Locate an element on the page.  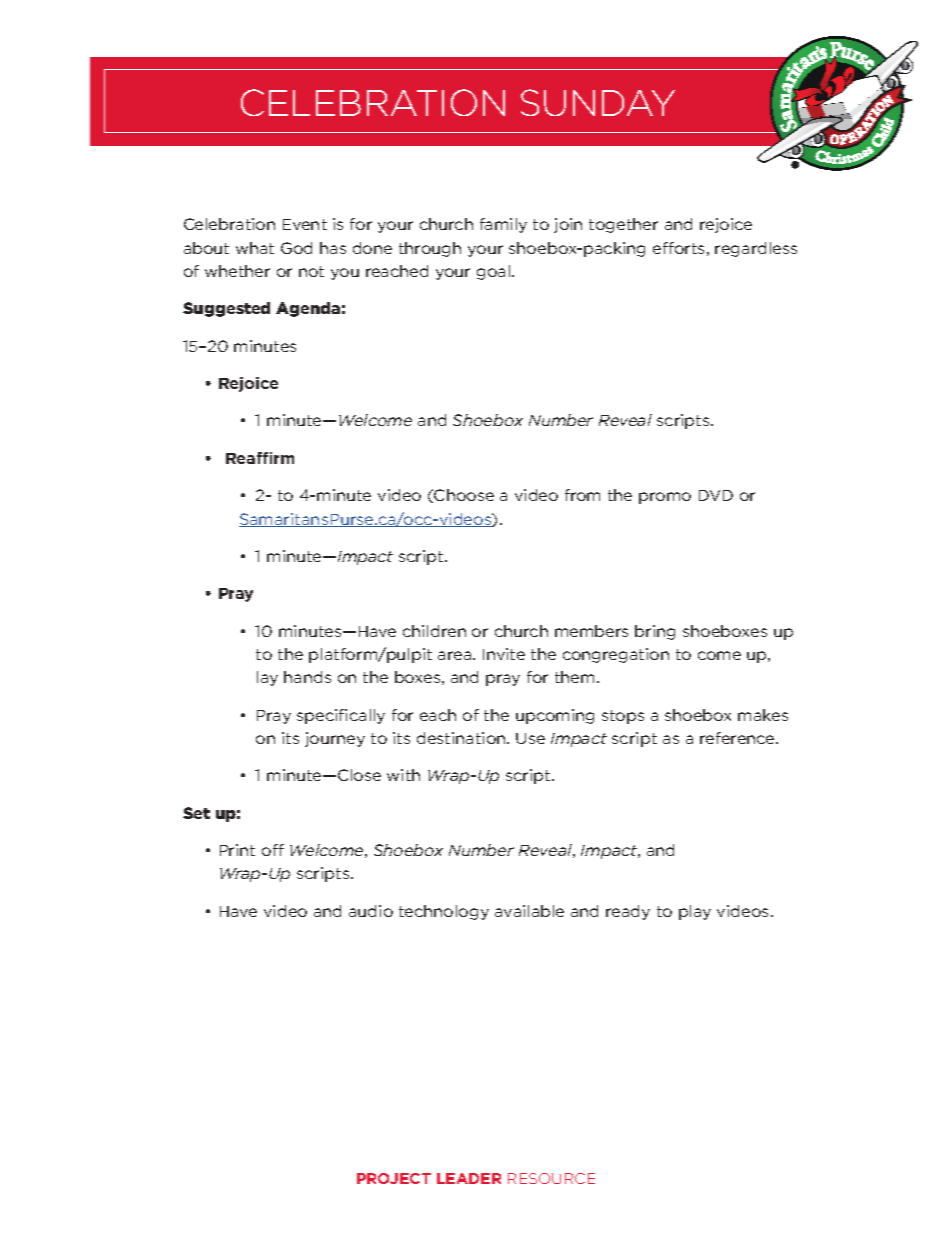
regardless is located at coordinates (756, 249).
